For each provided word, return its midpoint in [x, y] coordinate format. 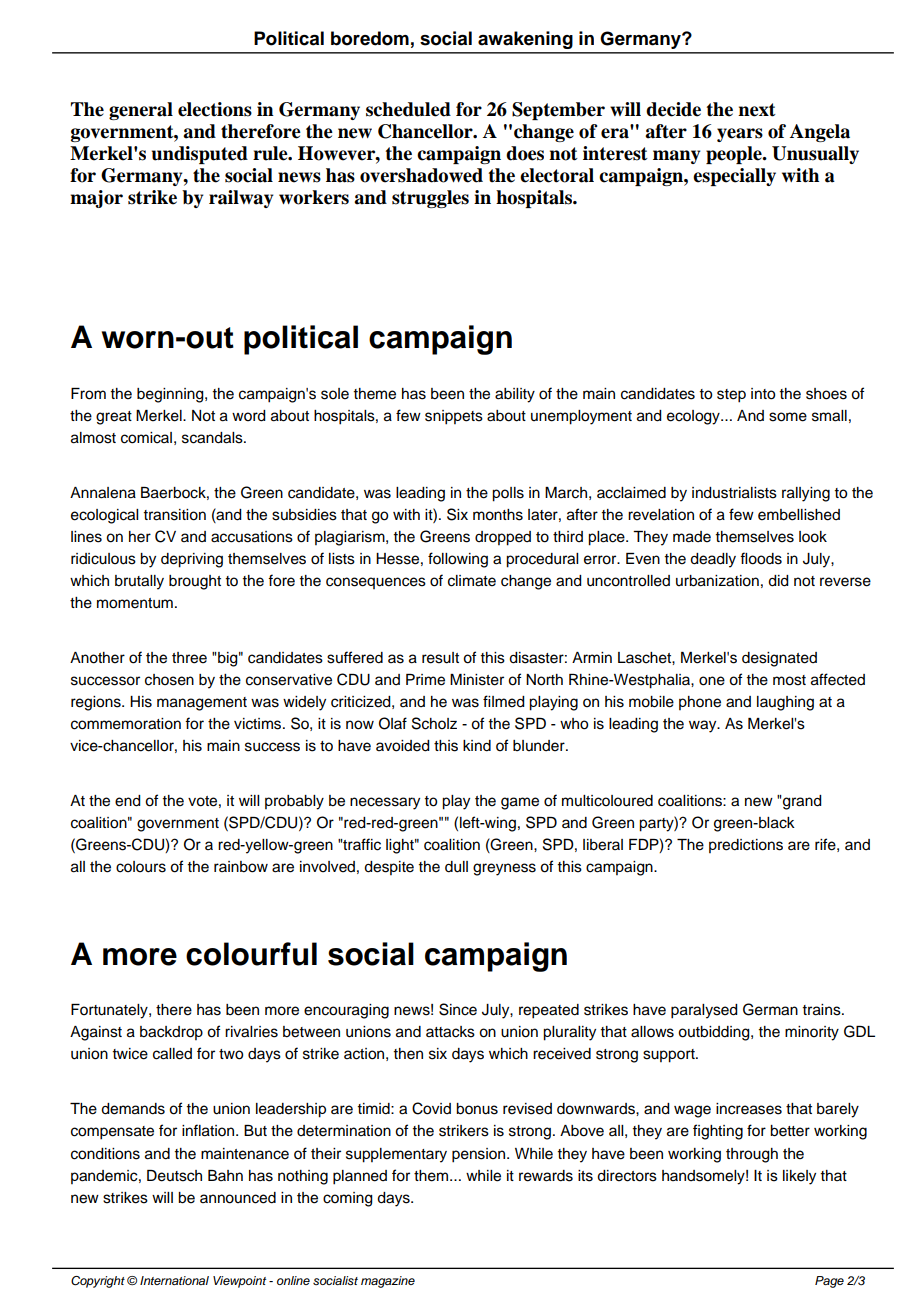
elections [215, 109]
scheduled [408, 109]
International [174, 1280]
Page [829, 1282]
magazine [388, 1282]
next [757, 110]
